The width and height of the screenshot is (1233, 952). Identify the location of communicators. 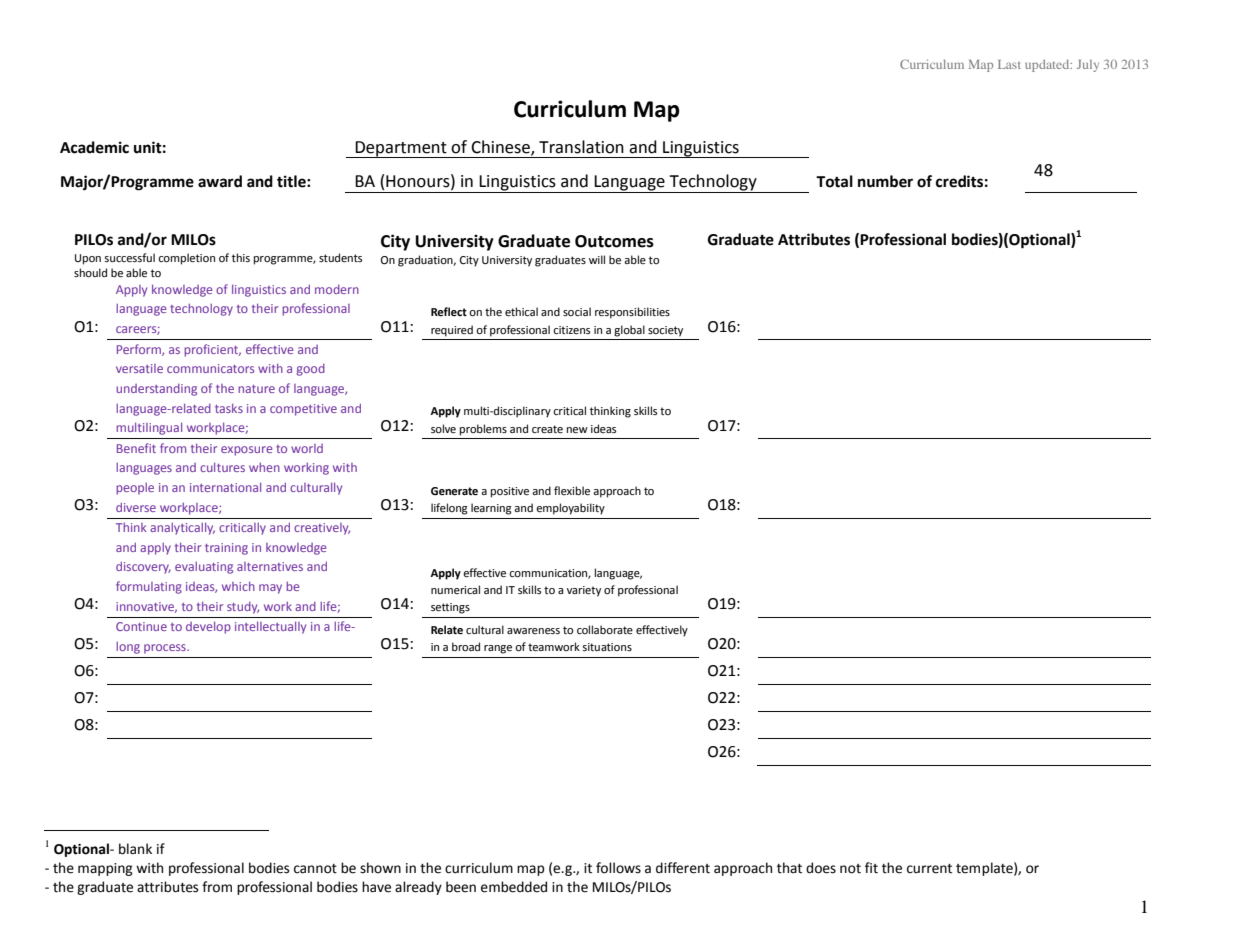
(210, 368).
